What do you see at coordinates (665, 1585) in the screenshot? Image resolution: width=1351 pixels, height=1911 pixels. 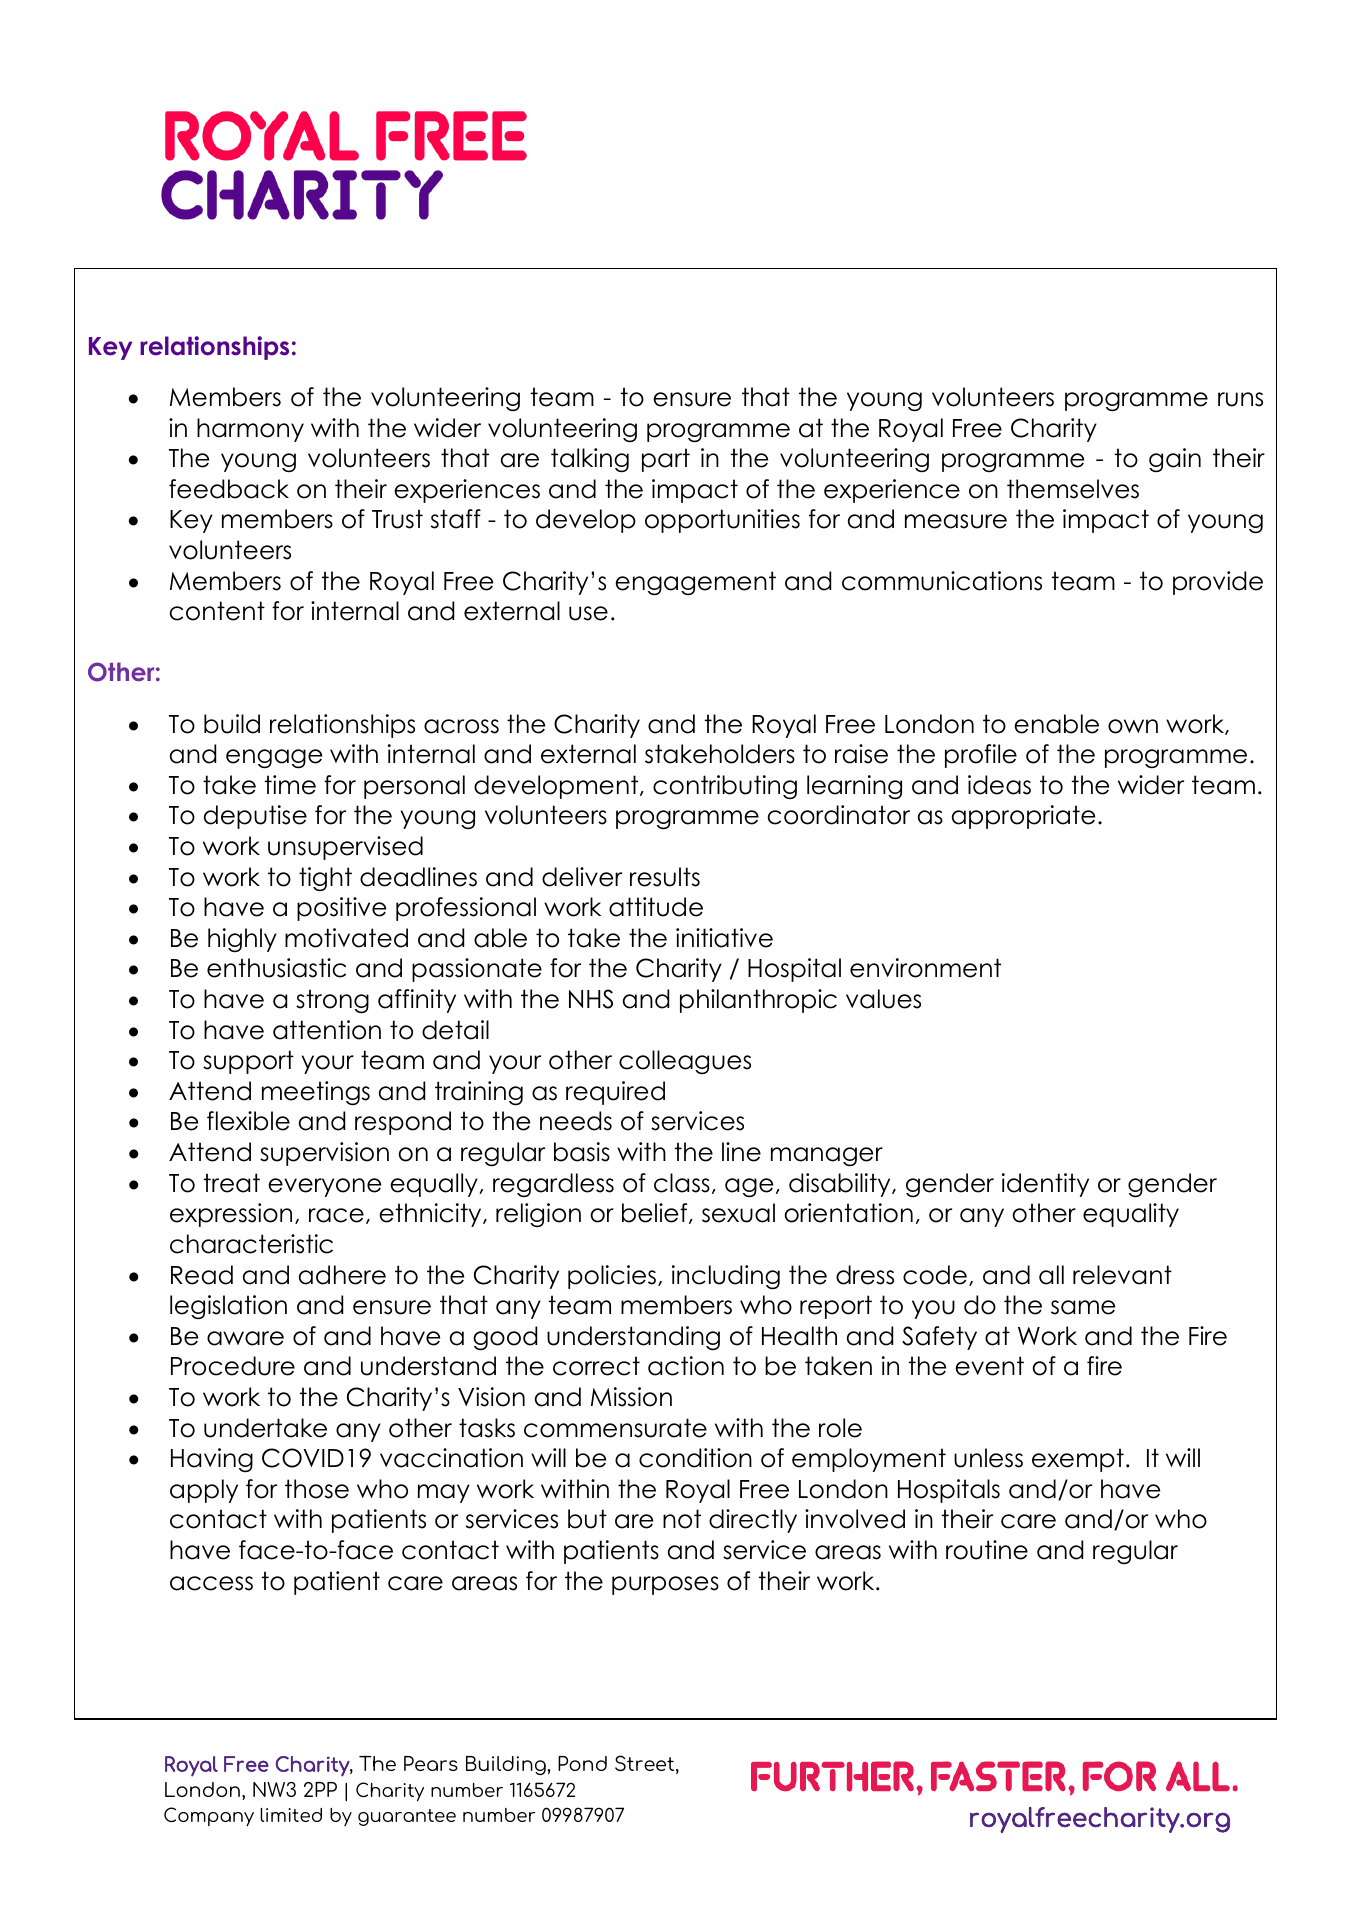 I see `purposes` at bounding box center [665, 1585].
